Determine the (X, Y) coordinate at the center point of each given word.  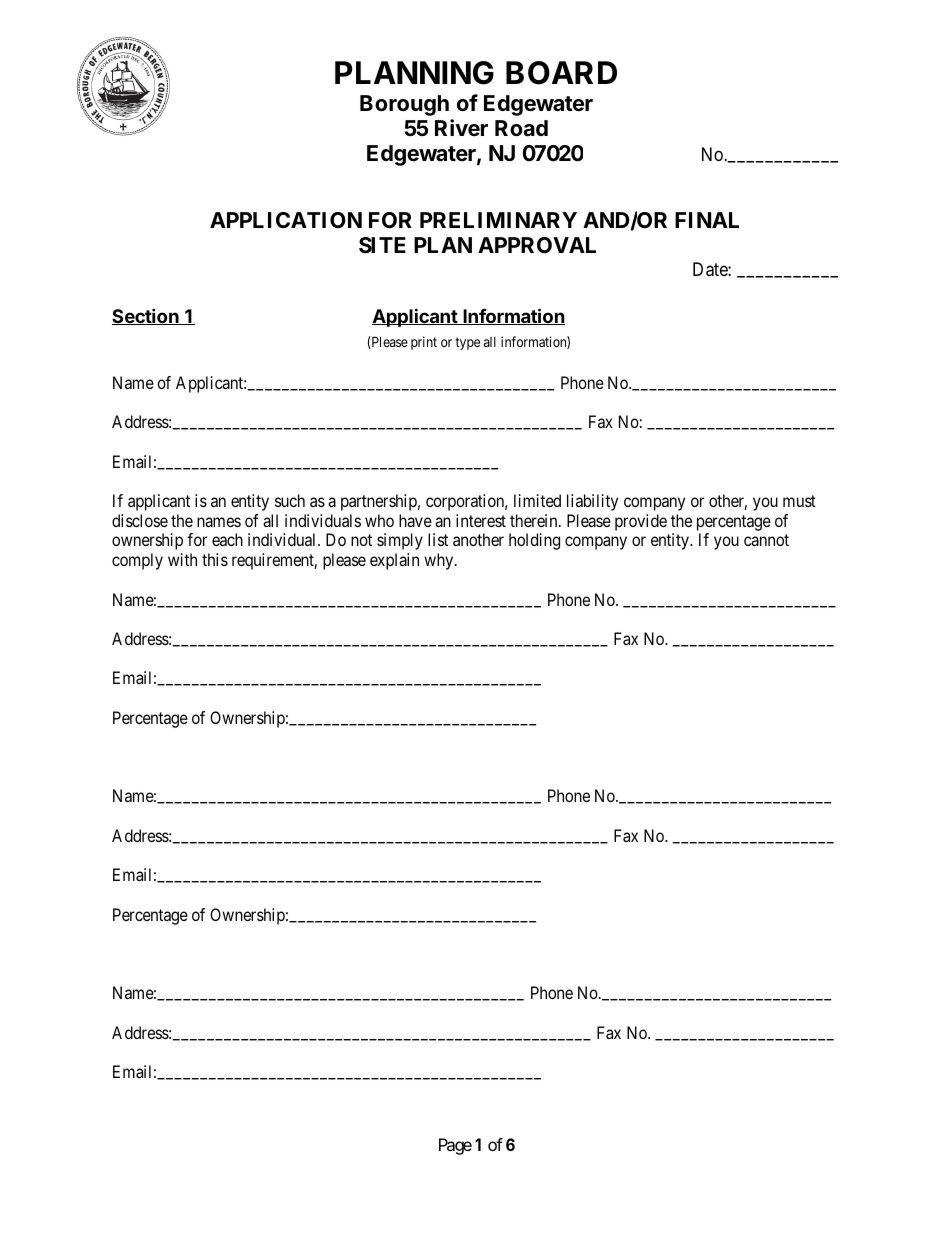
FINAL (707, 220)
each (227, 539)
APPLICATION (286, 220)
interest (481, 520)
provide (641, 522)
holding (534, 541)
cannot (766, 540)
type (467, 343)
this (215, 559)
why (440, 561)
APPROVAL (537, 245)
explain (394, 561)
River (461, 128)
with (182, 559)
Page (455, 1146)
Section (146, 316)
